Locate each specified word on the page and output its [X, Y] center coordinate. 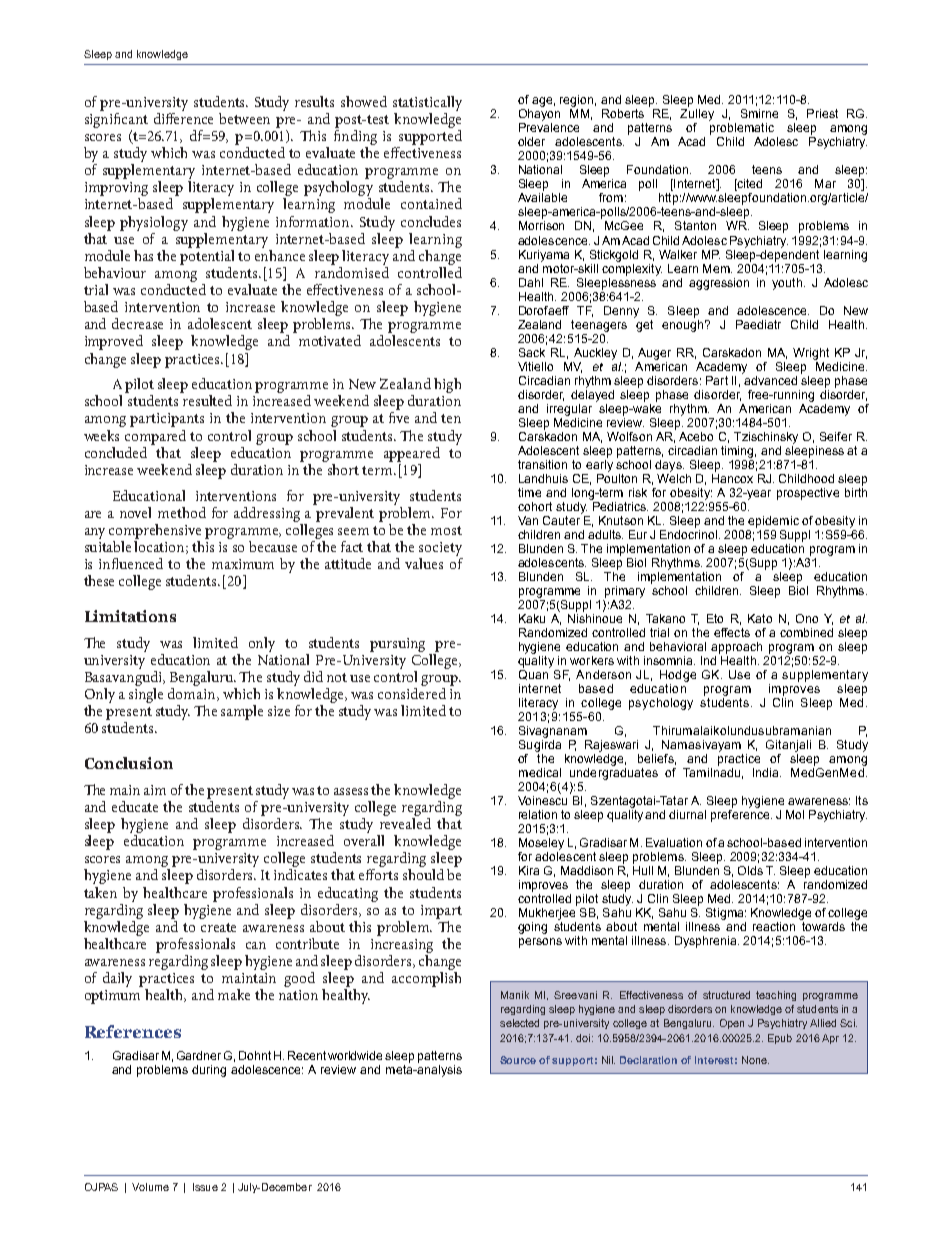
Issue [205, 1187]
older [531, 141]
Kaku [532, 618]
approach [736, 648]
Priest [822, 113]
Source [518, 1060]
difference [183, 117]
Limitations [130, 616]
